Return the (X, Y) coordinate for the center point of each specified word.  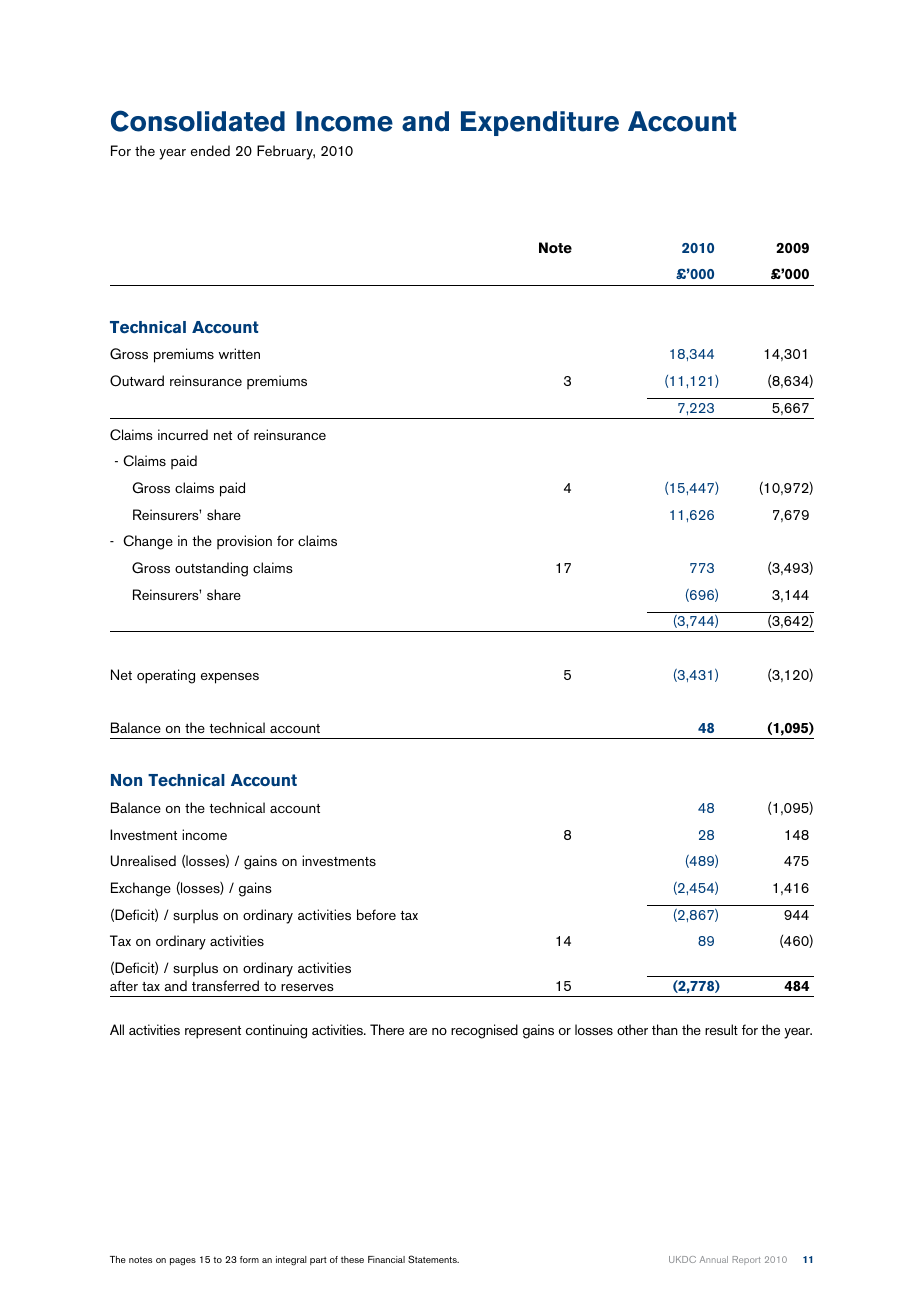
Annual (713, 1259)
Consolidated (198, 121)
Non (126, 780)
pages (183, 1262)
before (376, 914)
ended (210, 150)
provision (244, 542)
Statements (433, 1259)
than (665, 1029)
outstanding (211, 569)
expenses (230, 678)
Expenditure (540, 123)
